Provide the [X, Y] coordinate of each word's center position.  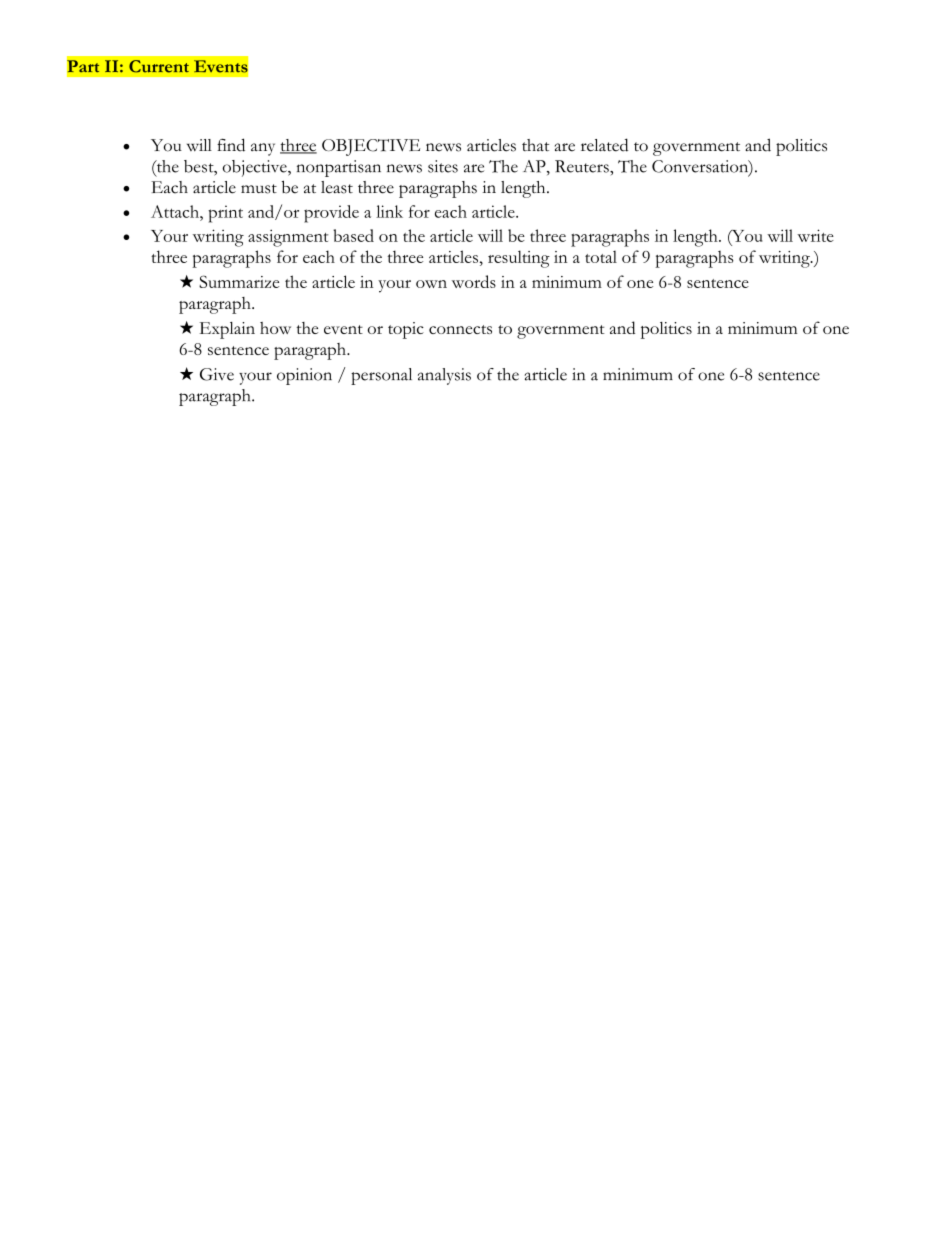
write [815, 235]
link [389, 211]
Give [217, 374]
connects [460, 329]
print [225, 214]
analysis [444, 376]
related [604, 145]
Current [159, 66]
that [535, 145]
